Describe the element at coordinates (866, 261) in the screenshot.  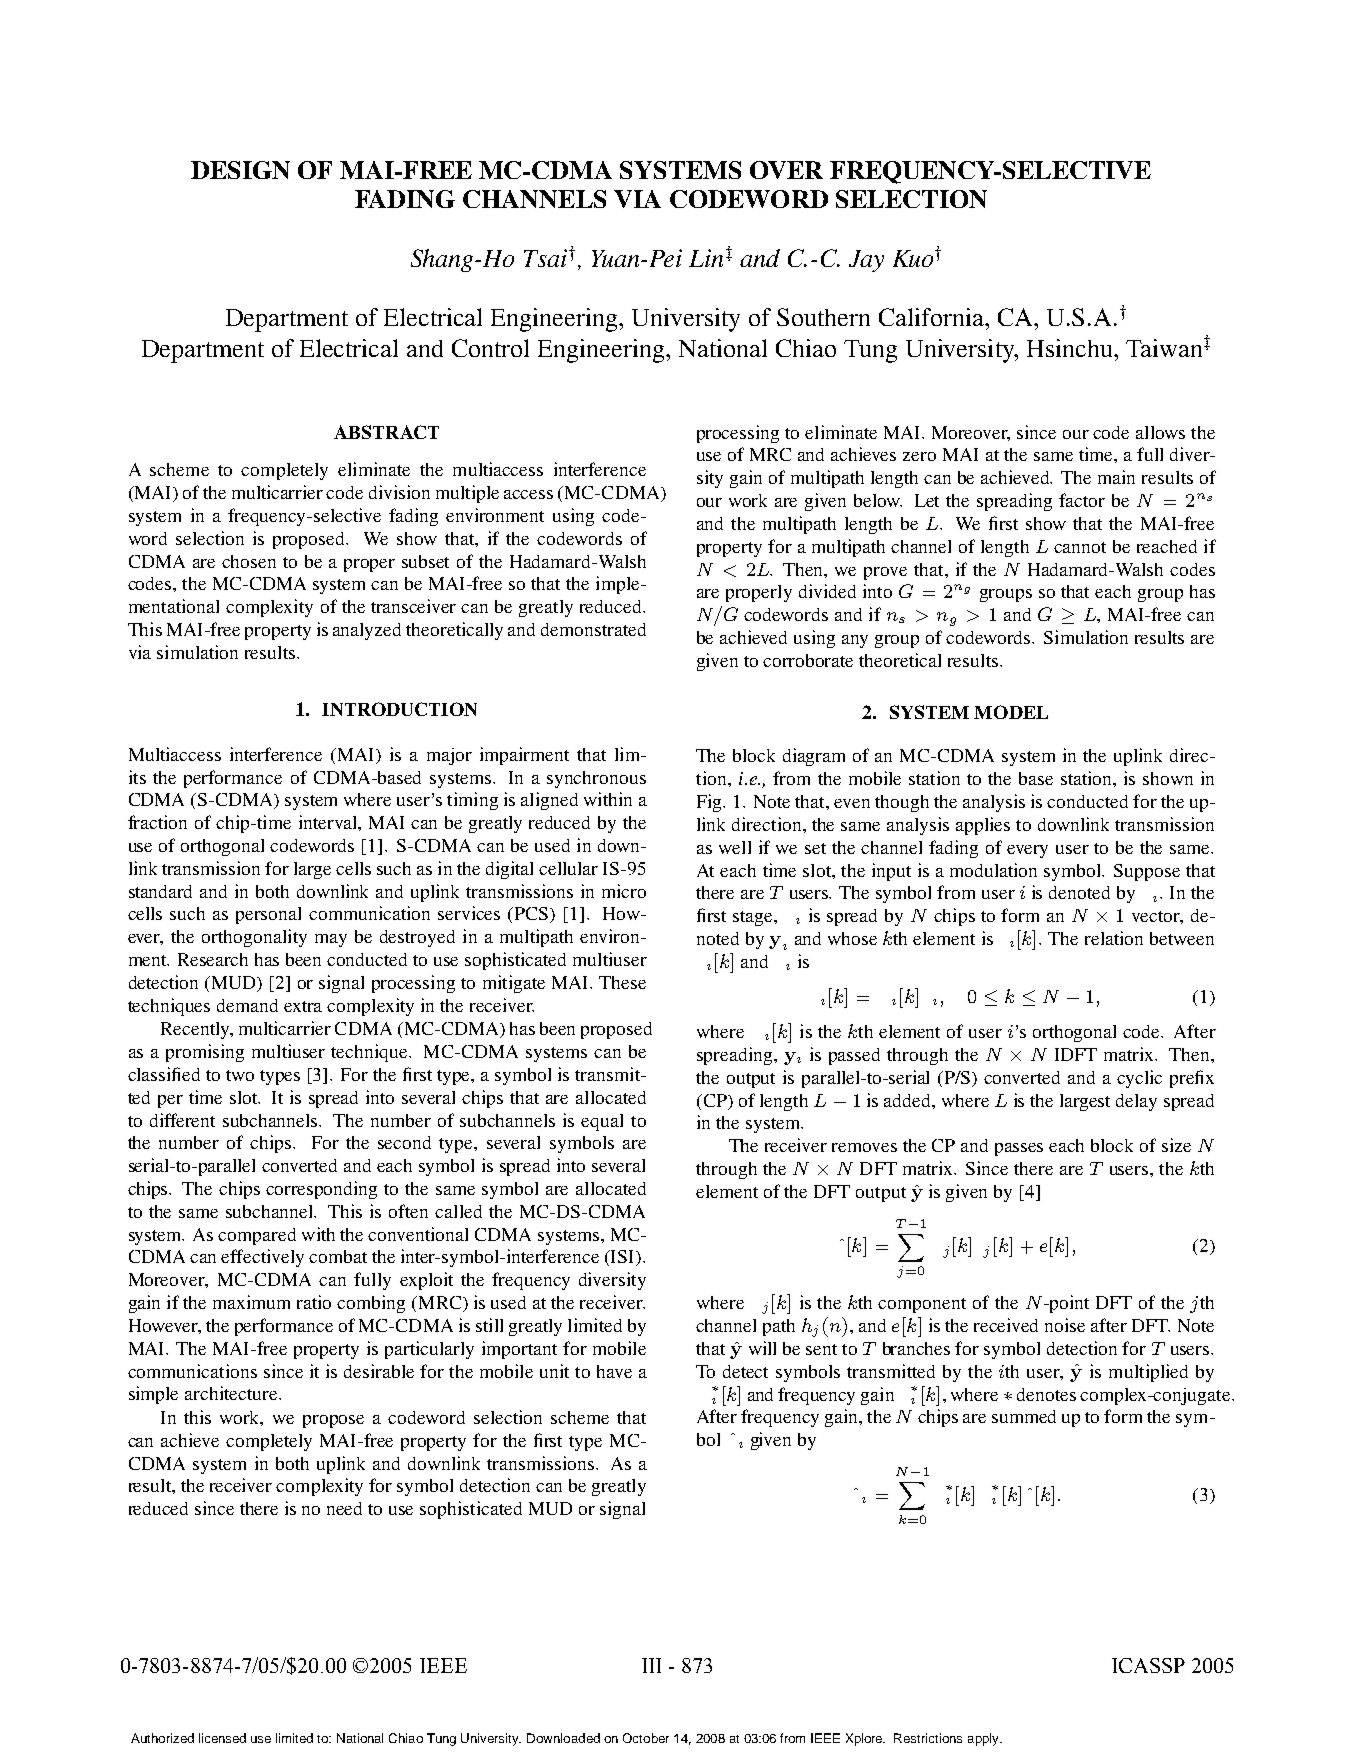
I see `Jay` at that location.
